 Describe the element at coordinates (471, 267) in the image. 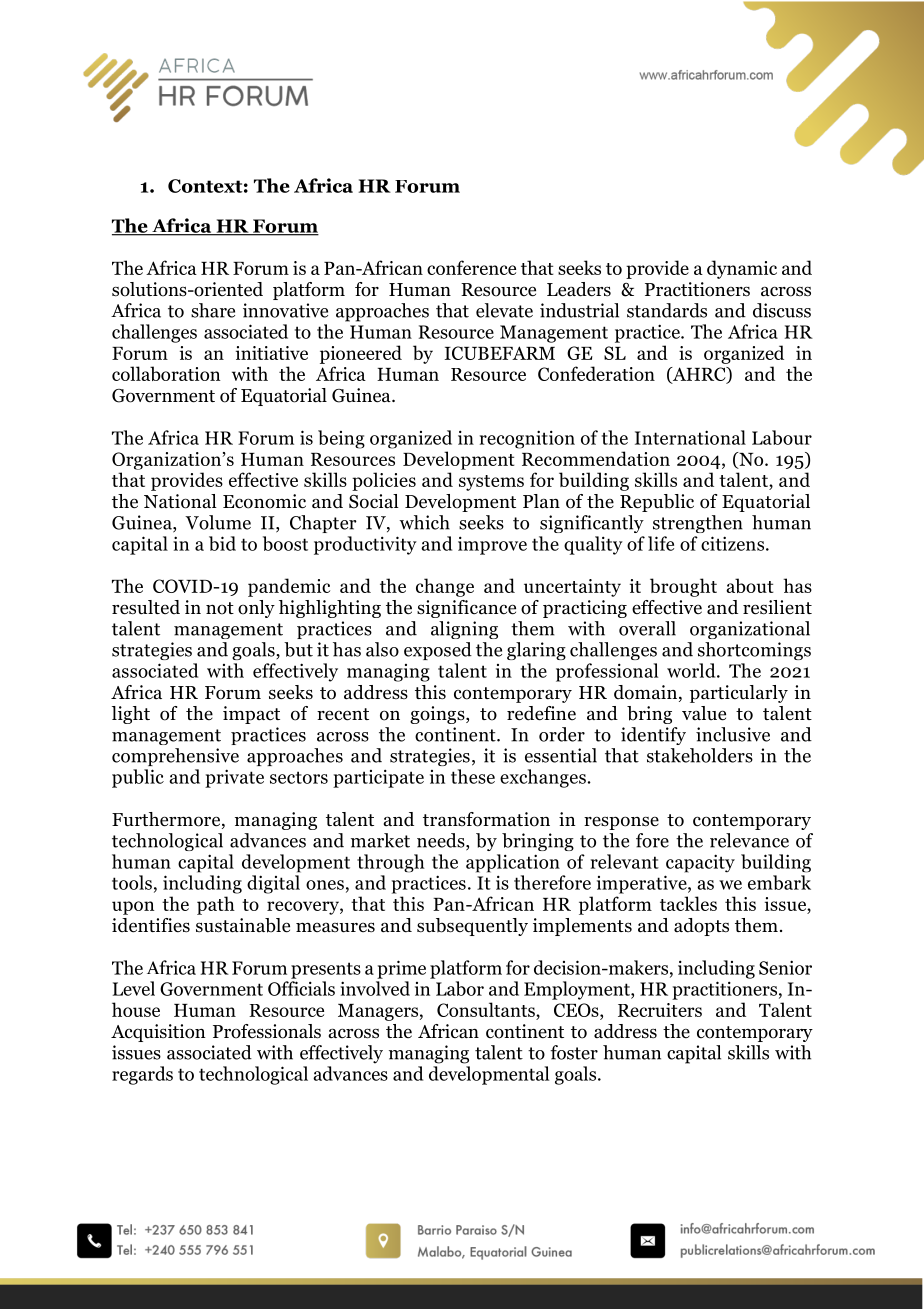

I see `conference` at that location.
